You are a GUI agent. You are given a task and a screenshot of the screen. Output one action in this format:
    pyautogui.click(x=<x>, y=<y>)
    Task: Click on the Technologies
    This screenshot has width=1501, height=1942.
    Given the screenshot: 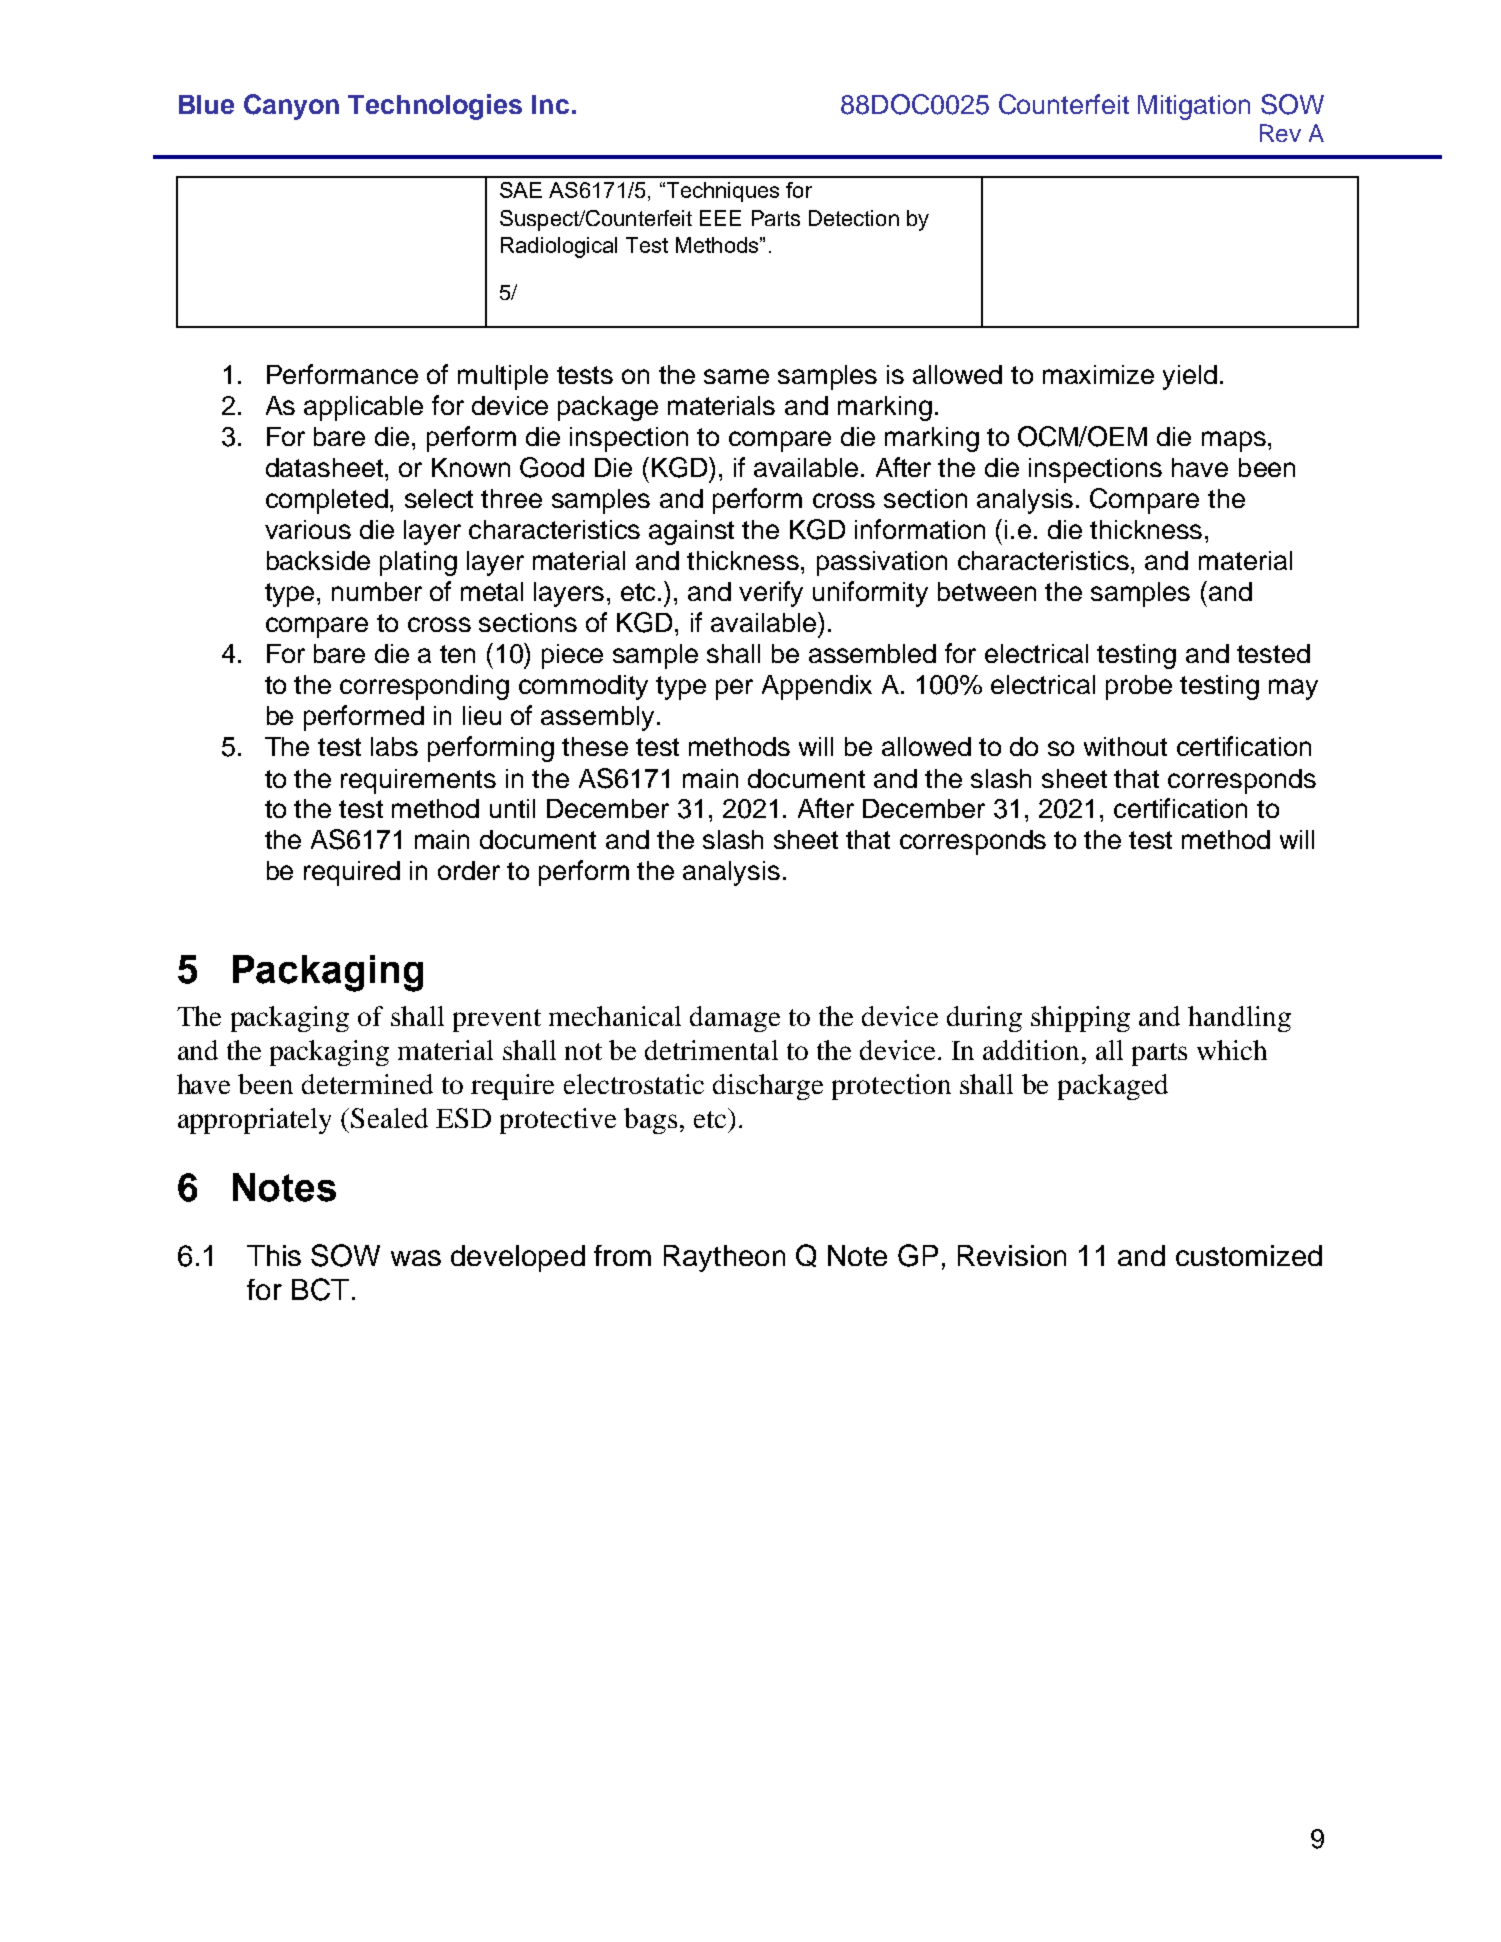 What is the action you would take?
    pyautogui.click(x=435, y=107)
